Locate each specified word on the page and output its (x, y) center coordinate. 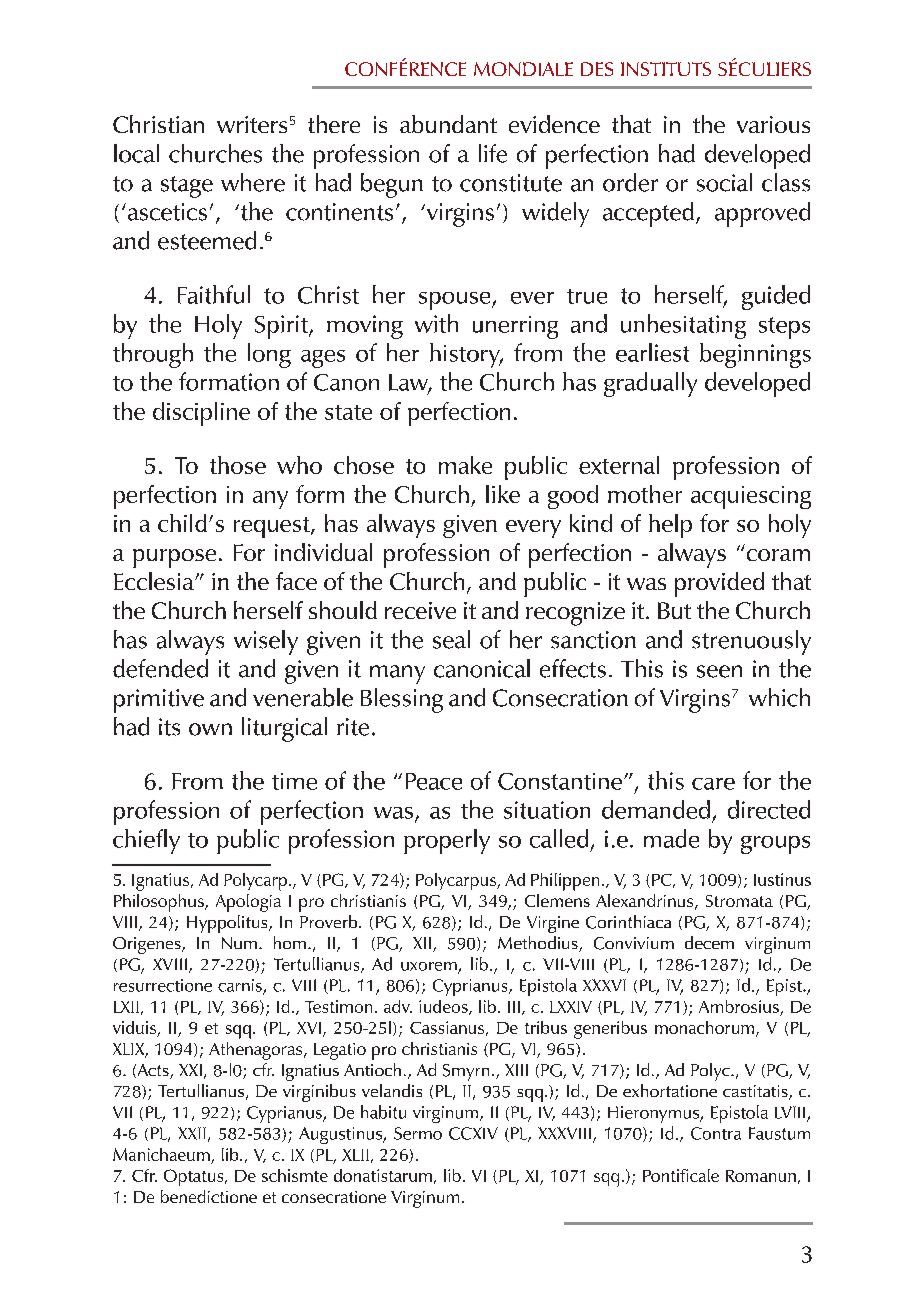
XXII (192, 1133)
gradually (650, 384)
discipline (201, 414)
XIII (516, 1070)
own (210, 729)
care (713, 784)
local (136, 153)
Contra (716, 1133)
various (773, 124)
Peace (434, 781)
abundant (448, 124)
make (465, 465)
